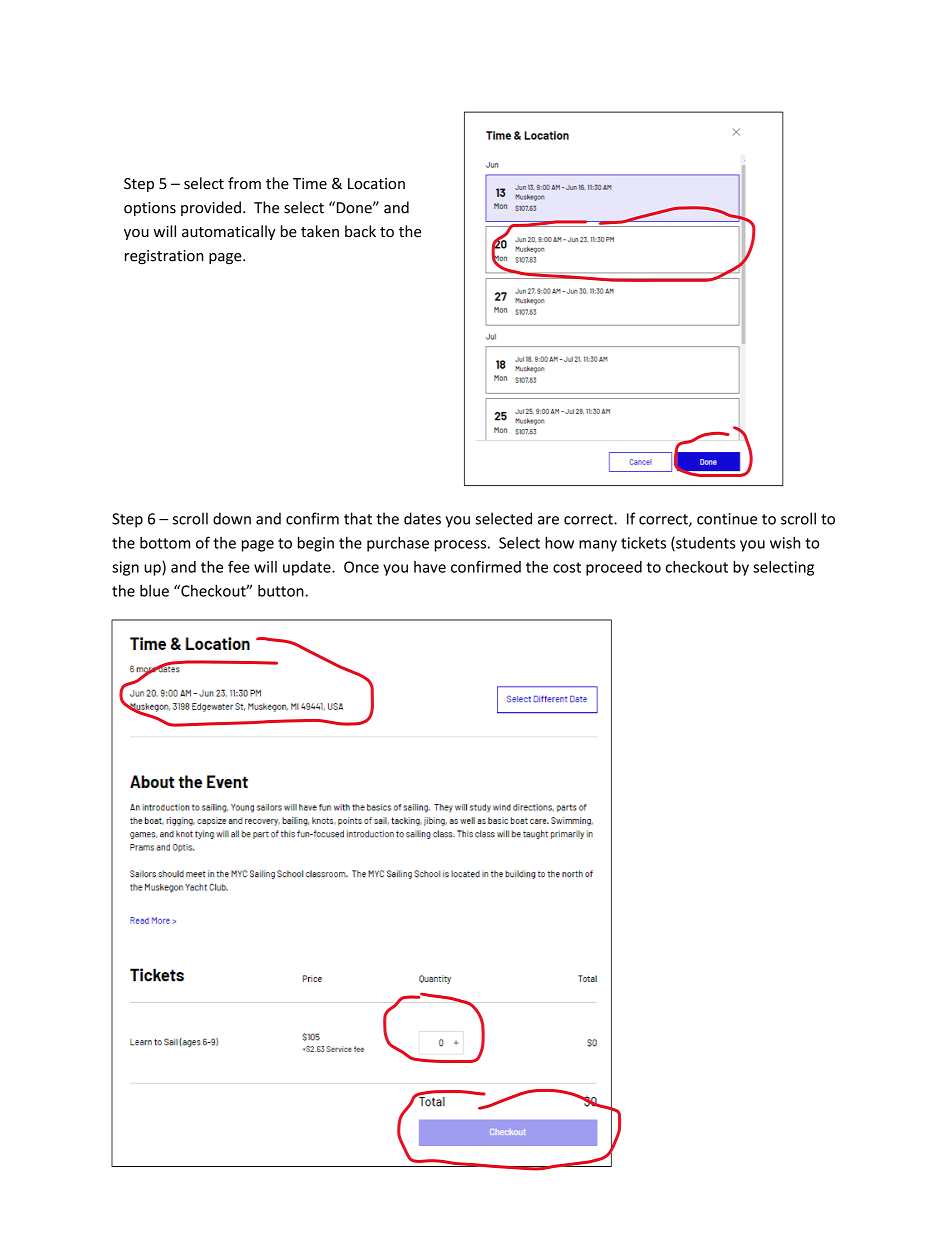 This page has height=1233, width=952. I want to click on down, so click(232, 518).
